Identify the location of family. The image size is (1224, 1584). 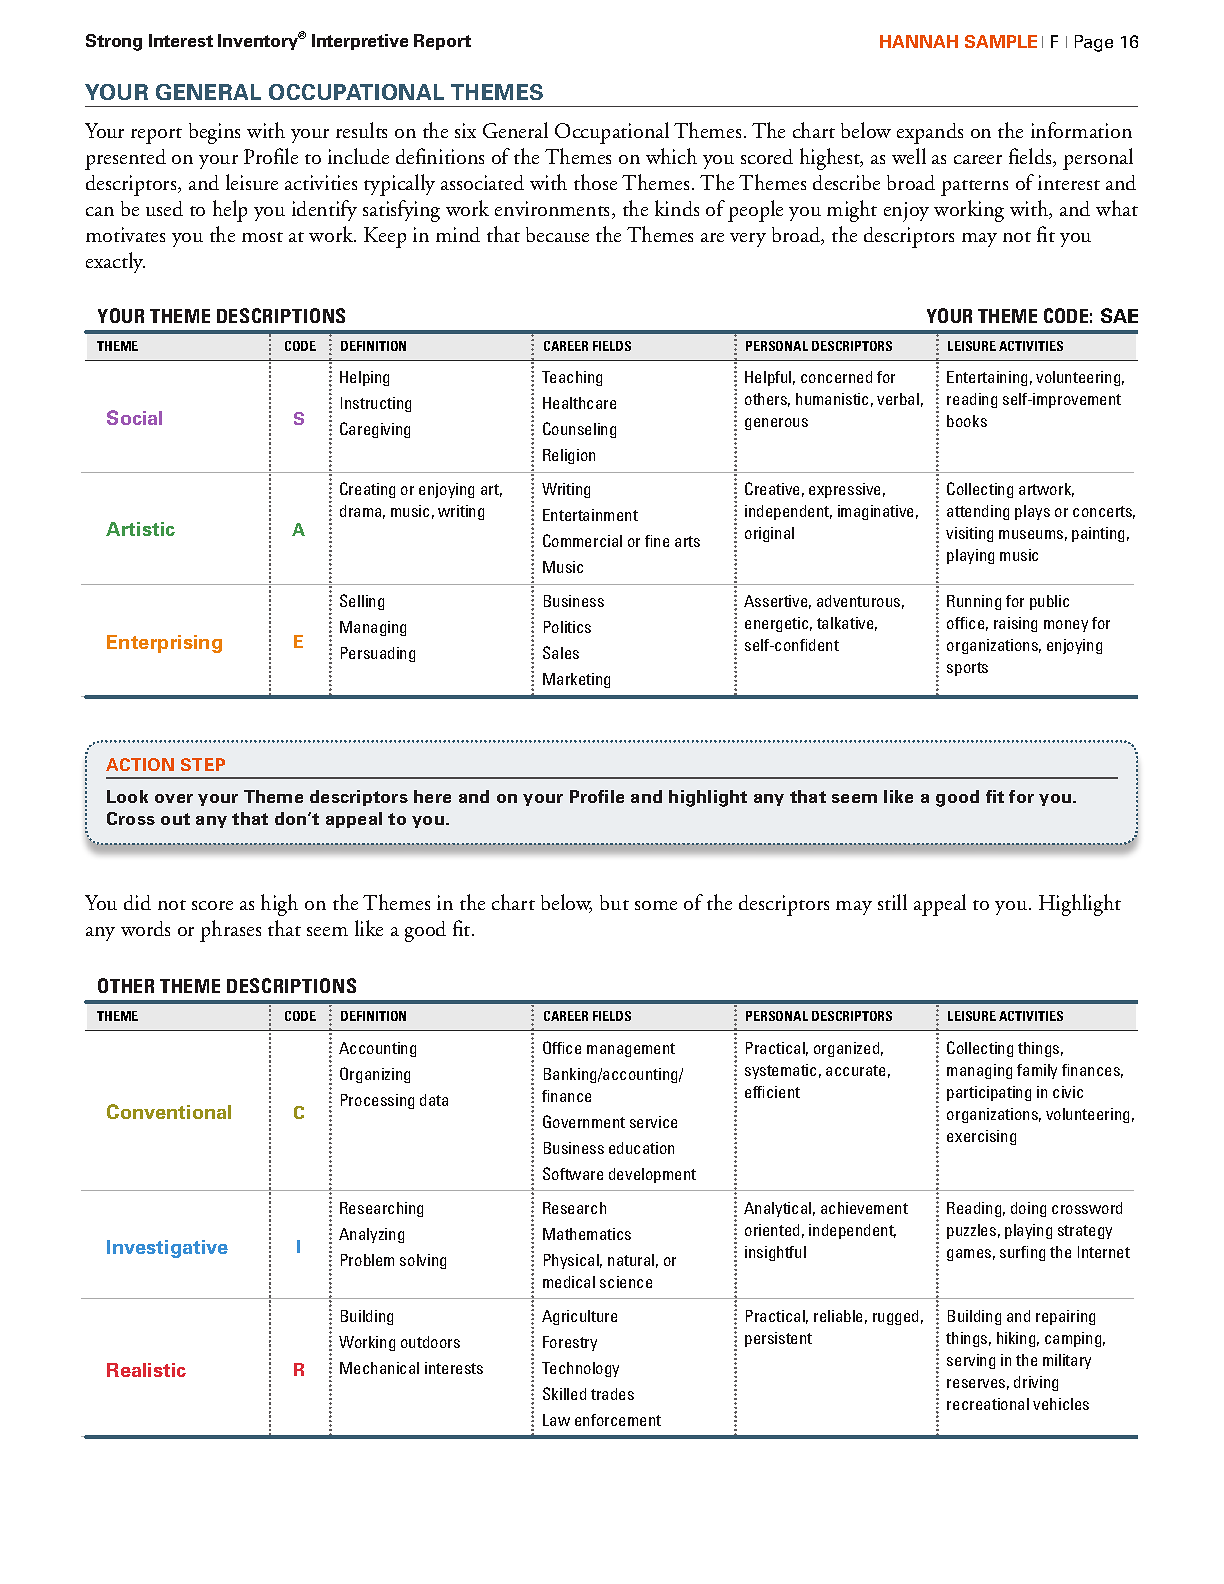
(1037, 1071).
